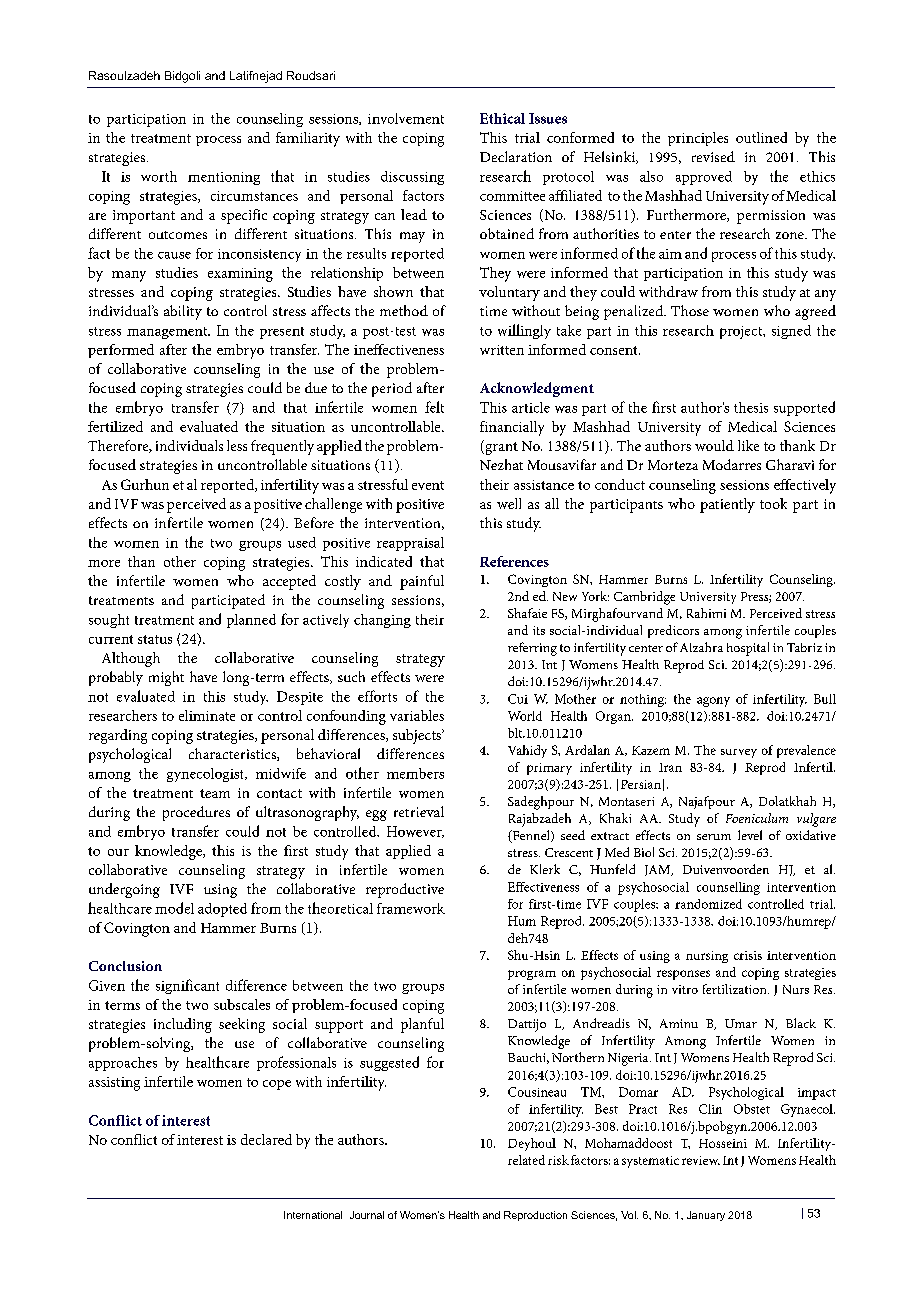 This screenshot has width=924, height=1308. Describe the element at coordinates (701, 1160) in the screenshot. I see `review` at that location.
